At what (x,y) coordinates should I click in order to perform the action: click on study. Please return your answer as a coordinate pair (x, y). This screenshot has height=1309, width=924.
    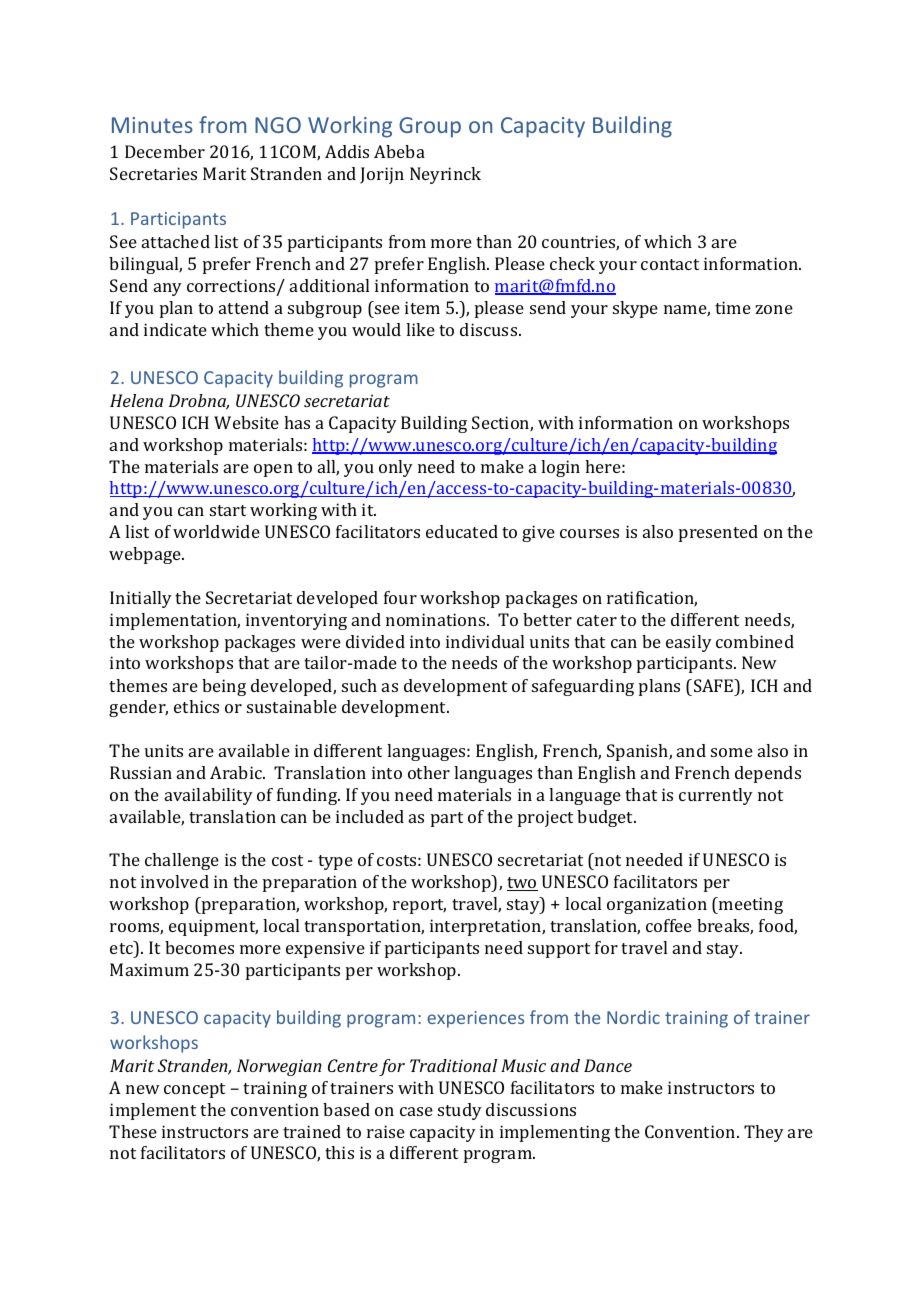
    Looking at the image, I should click on (460, 1111).
